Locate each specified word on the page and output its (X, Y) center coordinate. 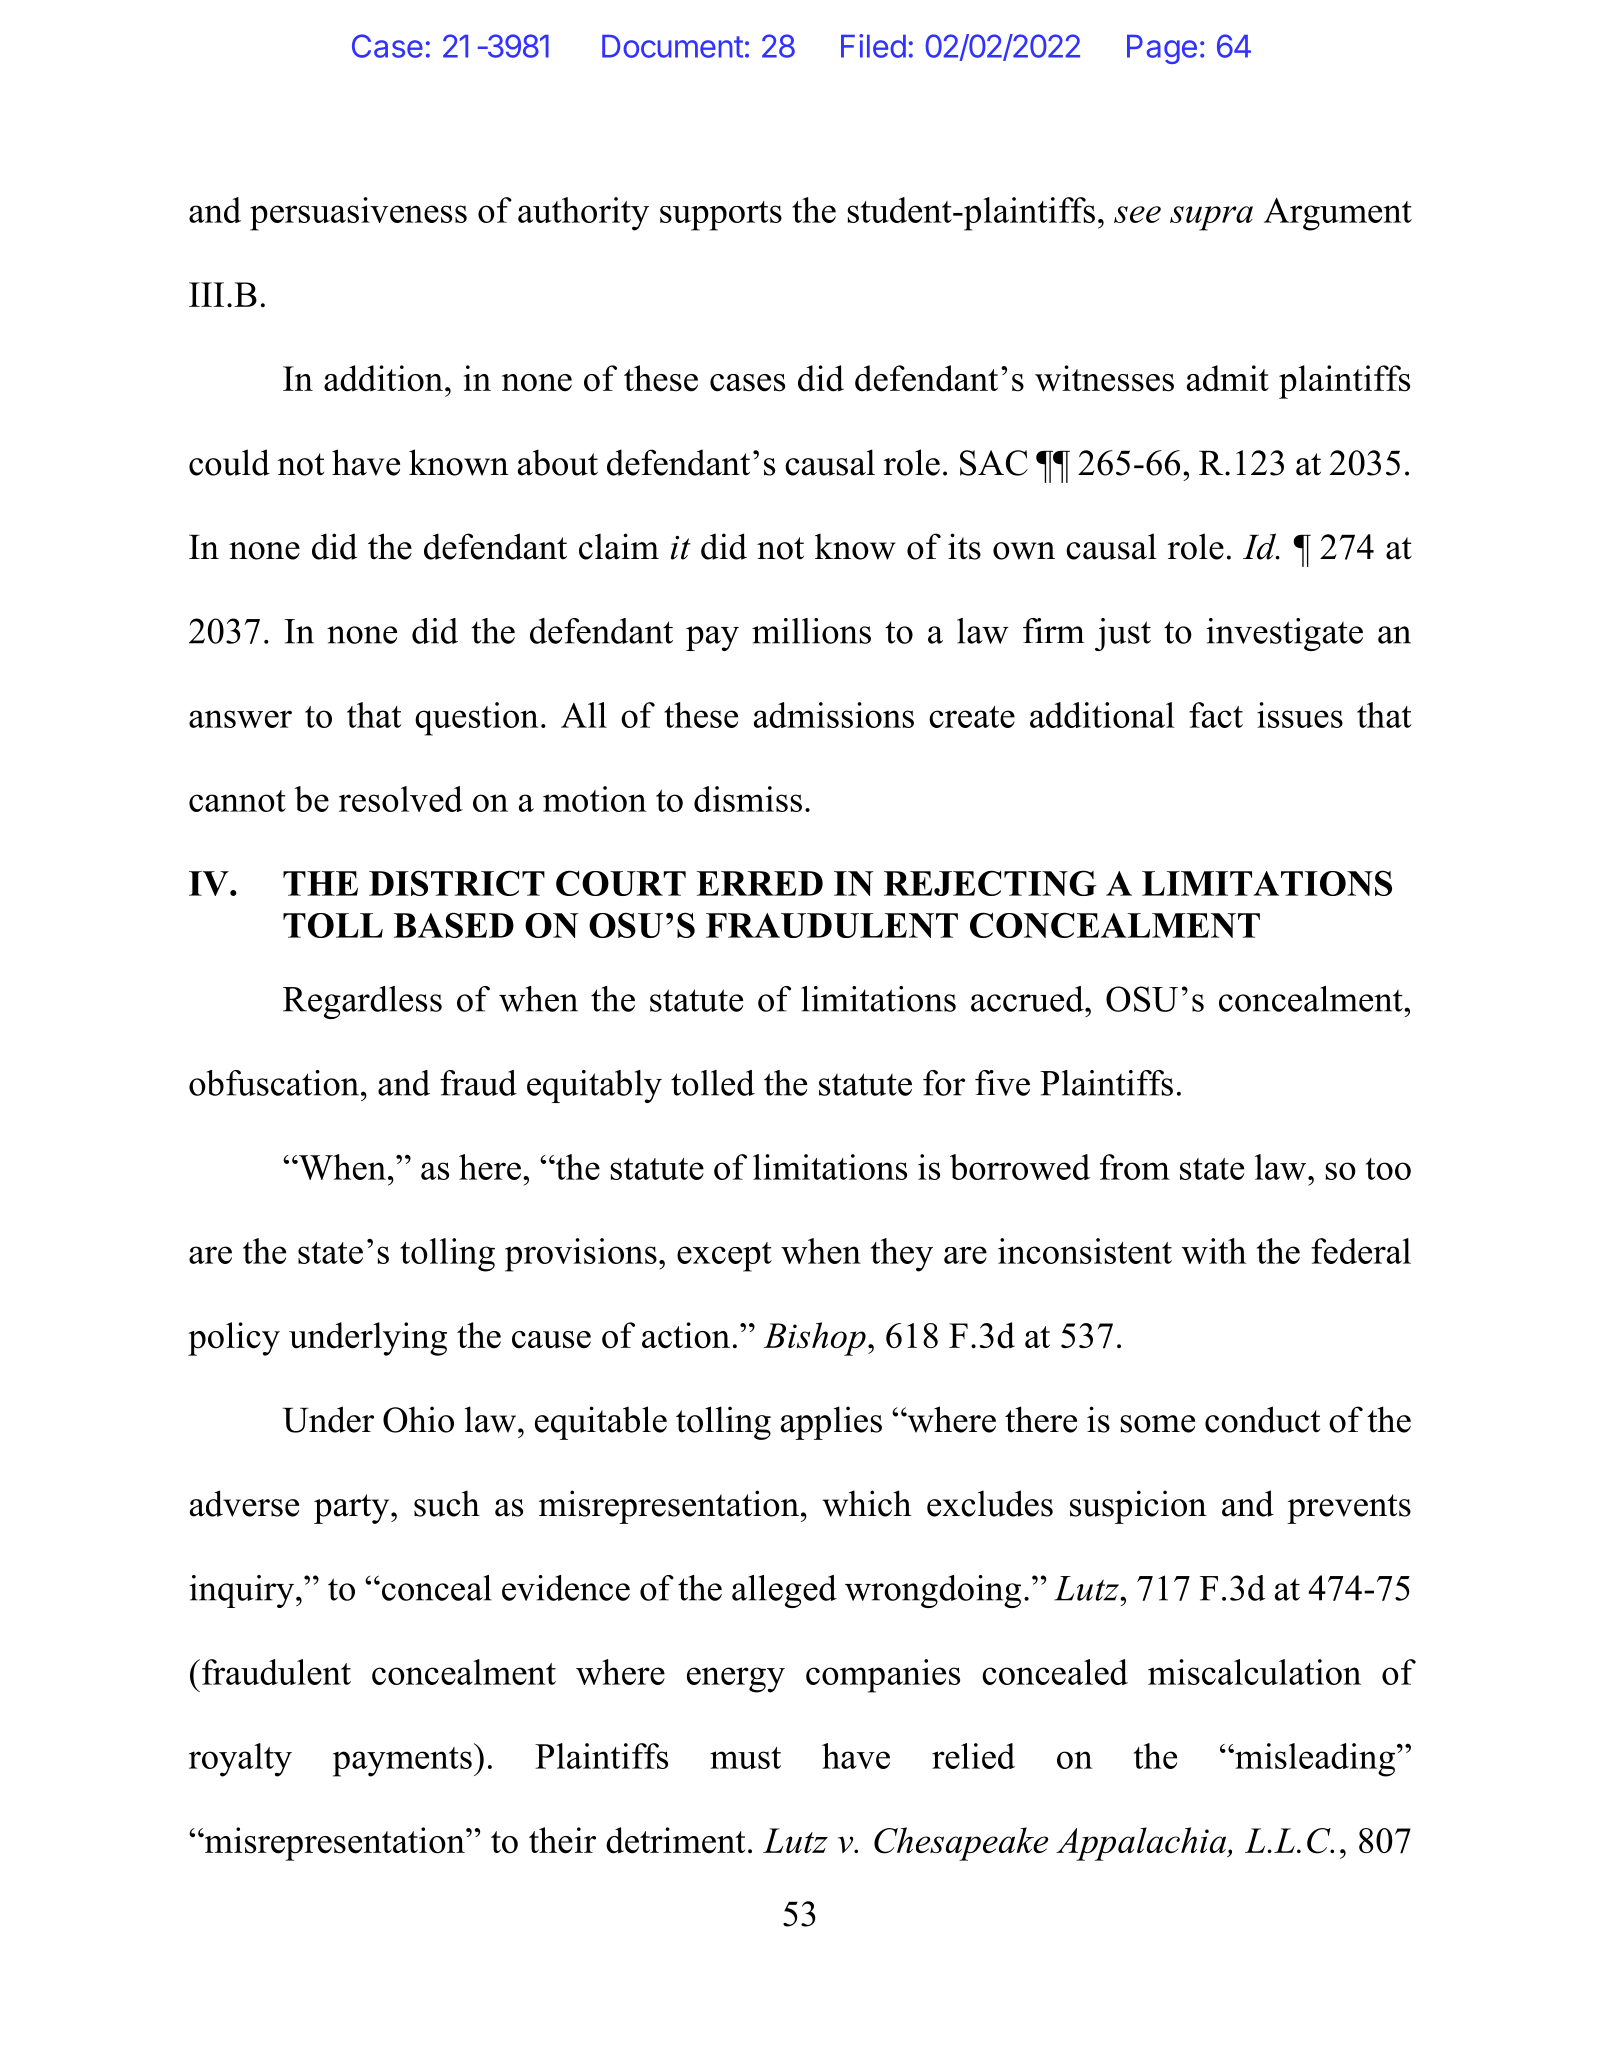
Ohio (418, 1419)
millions (811, 631)
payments (402, 1762)
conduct (1262, 1419)
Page (1162, 49)
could (229, 462)
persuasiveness (358, 214)
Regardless (362, 1002)
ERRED (760, 883)
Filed (873, 46)
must (745, 1758)
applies (831, 1423)
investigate (1284, 634)
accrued (1028, 999)
